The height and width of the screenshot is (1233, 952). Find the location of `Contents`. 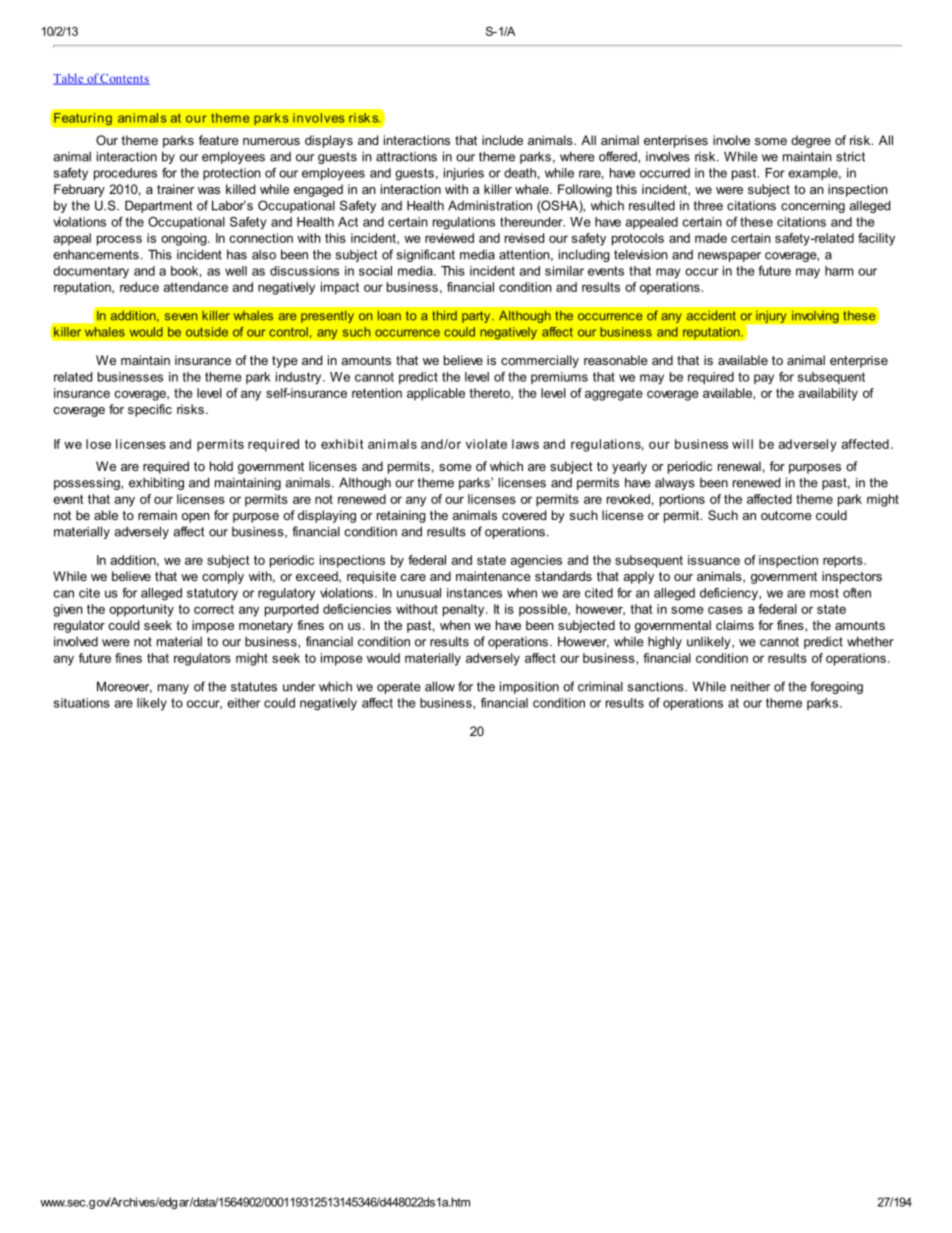

Contents is located at coordinates (124, 79).
